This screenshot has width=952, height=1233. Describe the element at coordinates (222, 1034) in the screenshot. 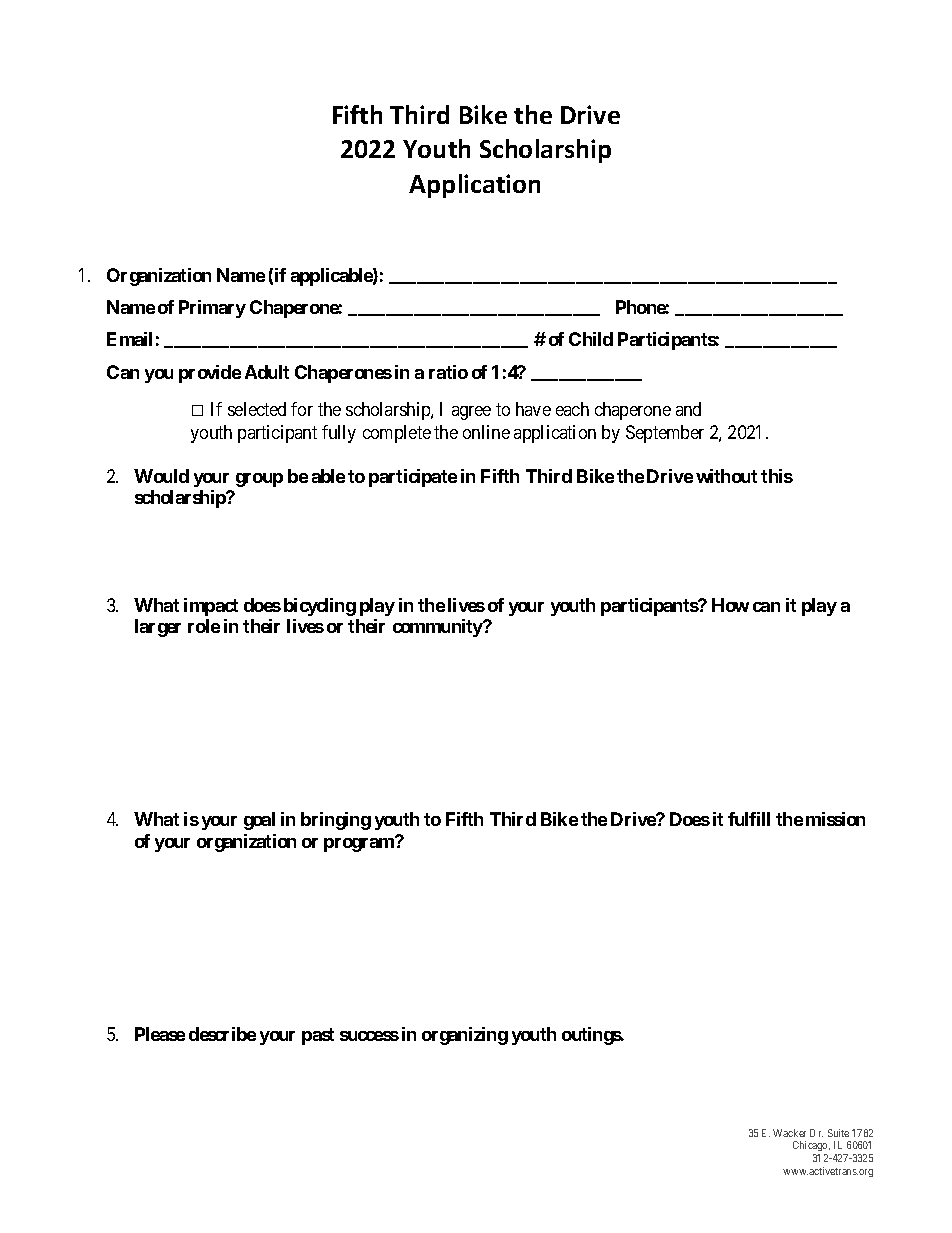

I see `describe` at that location.
